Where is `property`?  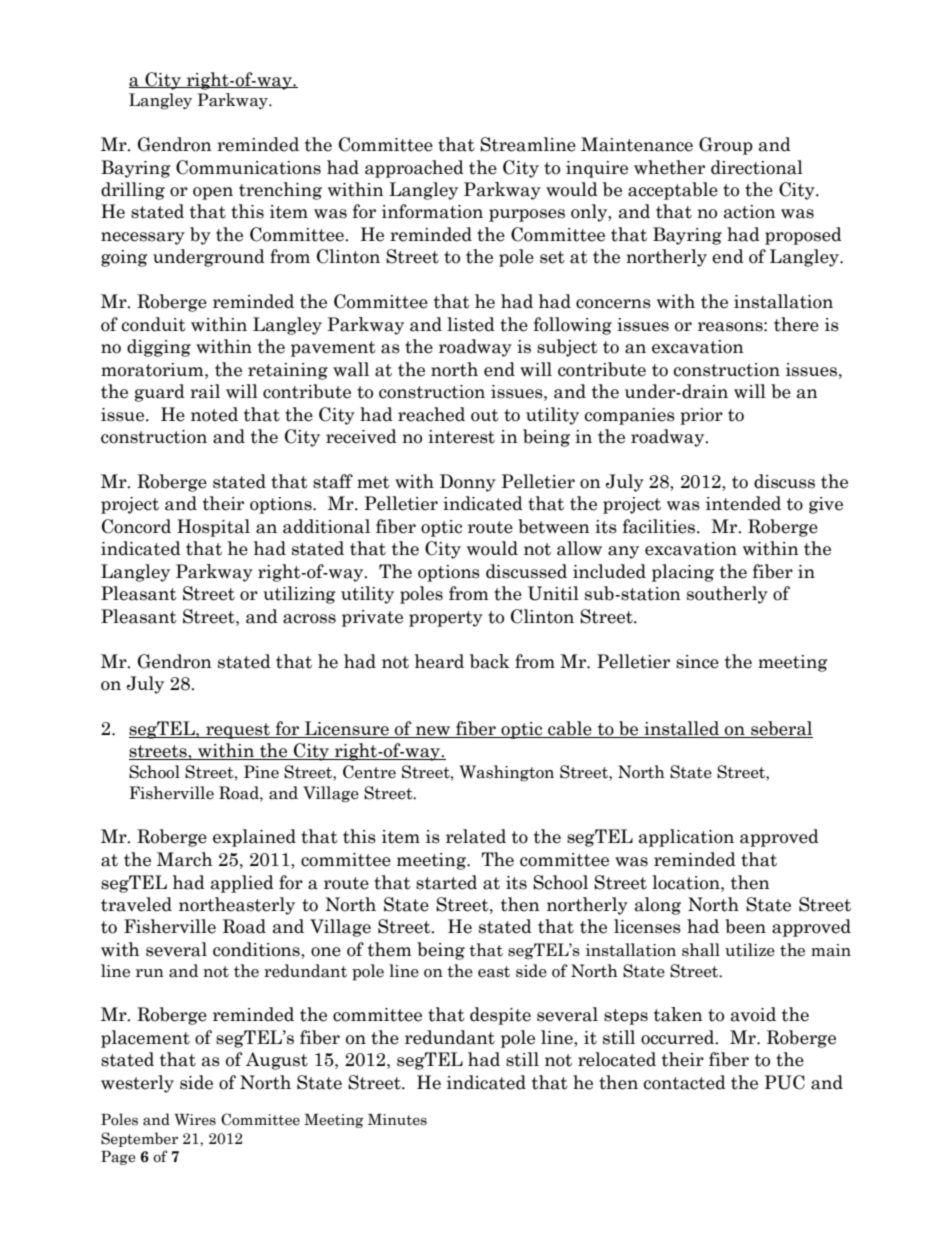
property is located at coordinates (446, 619).
